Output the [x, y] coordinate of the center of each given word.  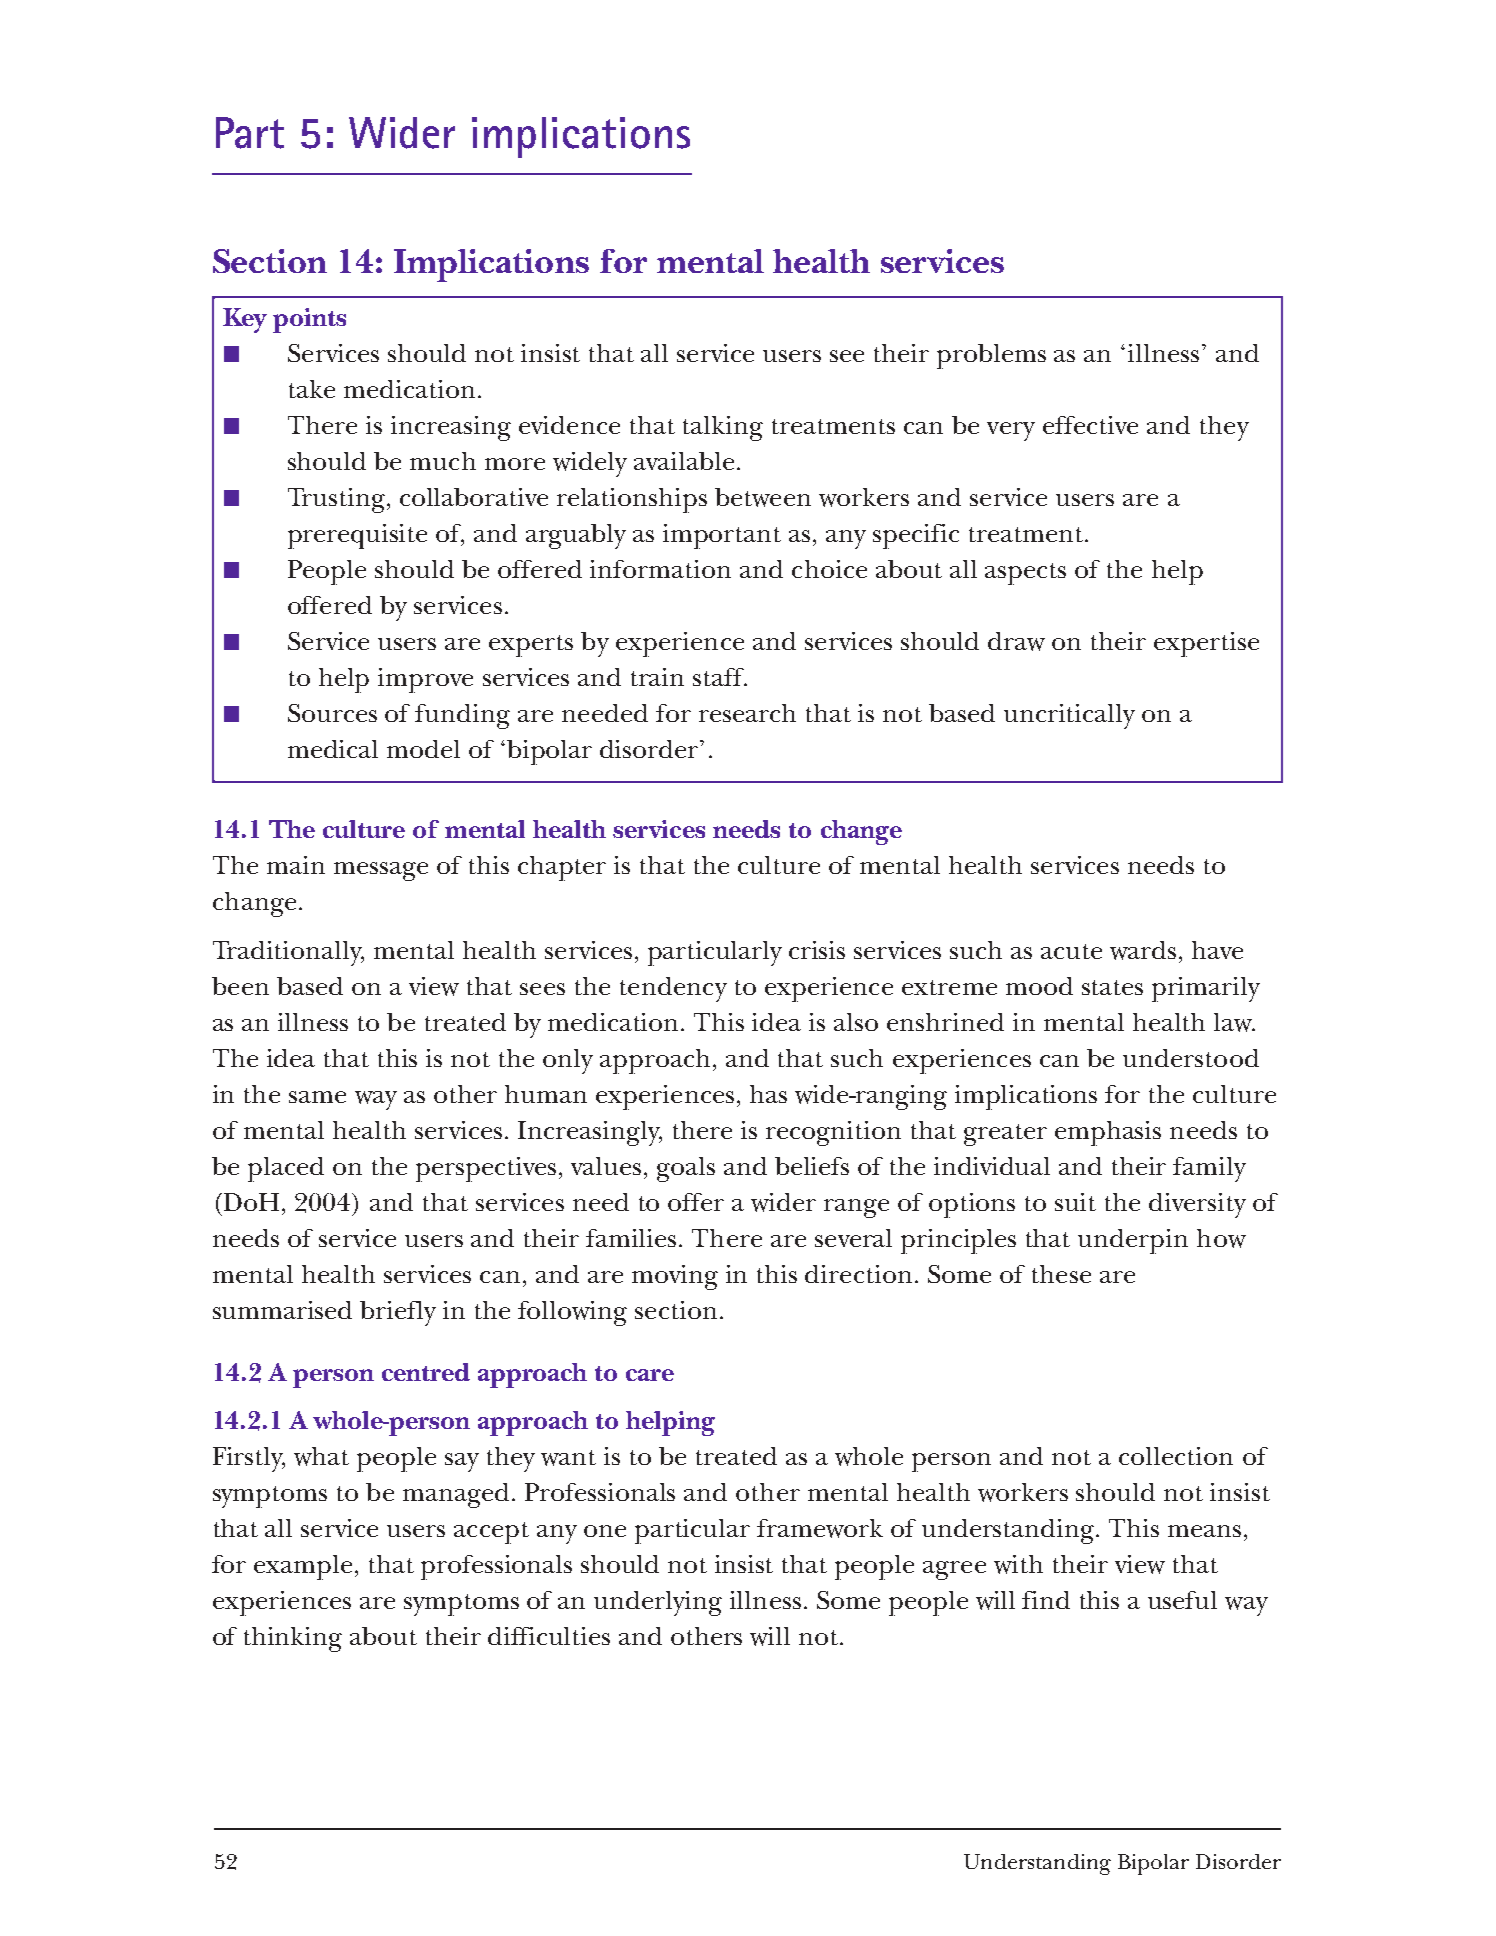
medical [333, 749]
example [303, 1567]
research [747, 713]
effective [1090, 425]
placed [286, 1169]
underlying [658, 1603]
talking [723, 428]
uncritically [1069, 716]
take [312, 389]
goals [686, 1169]
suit [1075, 1202]
